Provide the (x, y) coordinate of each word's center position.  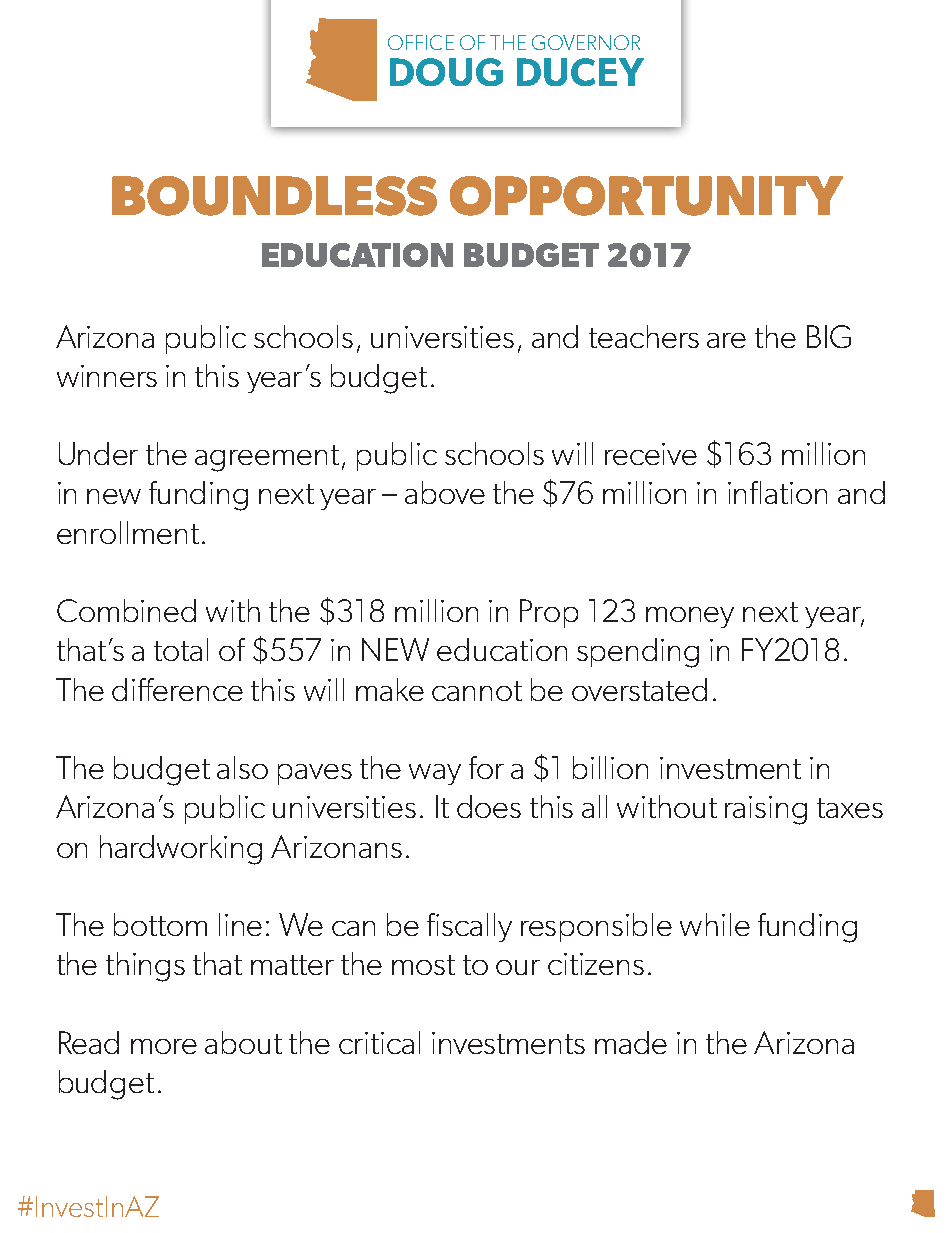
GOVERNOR (586, 42)
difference (177, 689)
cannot (477, 691)
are (726, 340)
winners (107, 376)
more (164, 1046)
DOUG (446, 72)
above (445, 492)
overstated (639, 689)
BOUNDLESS (274, 196)
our (518, 967)
